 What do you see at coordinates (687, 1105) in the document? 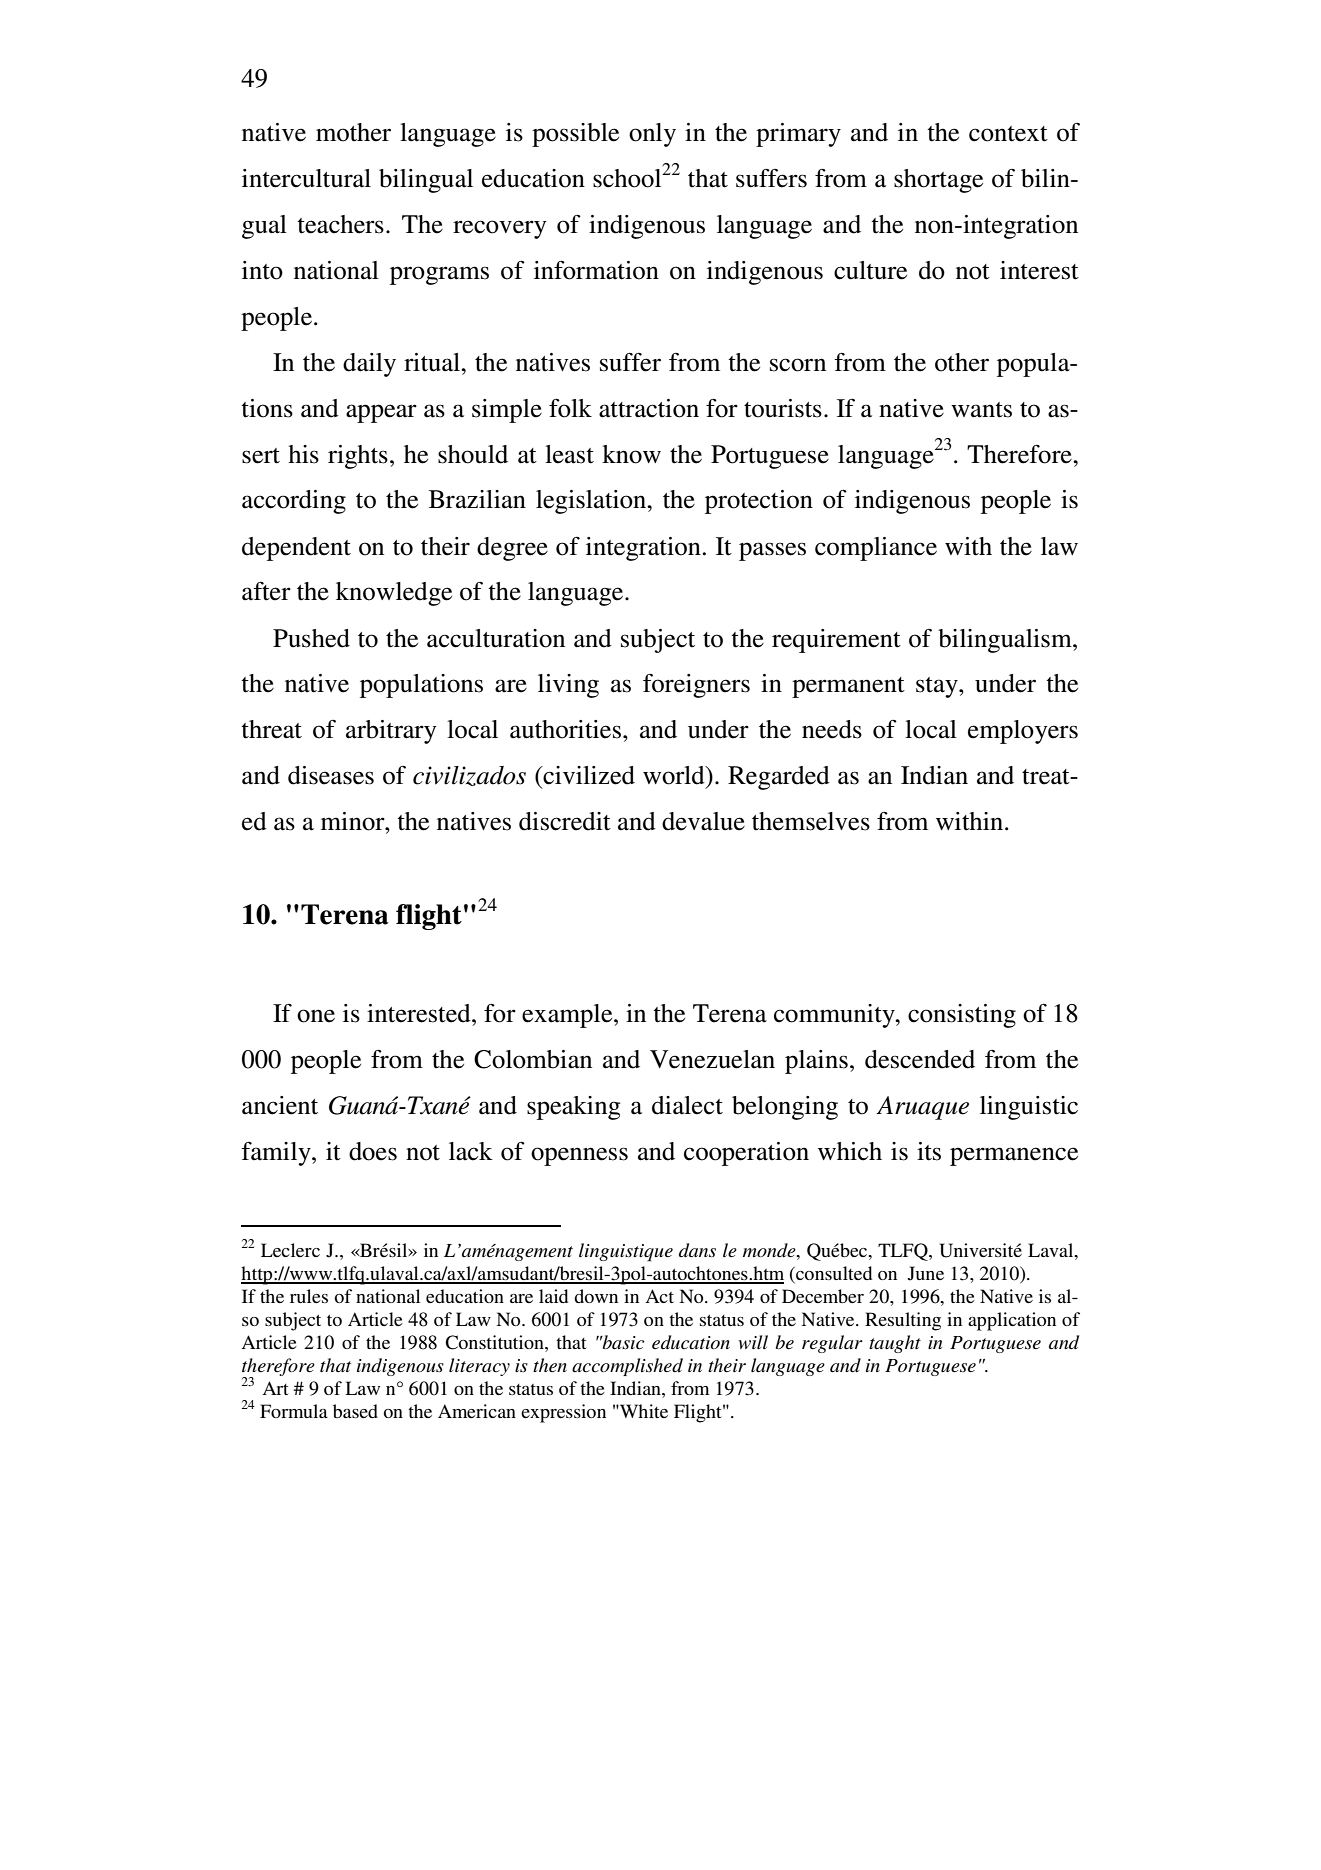
I see `dialect` at bounding box center [687, 1105].
